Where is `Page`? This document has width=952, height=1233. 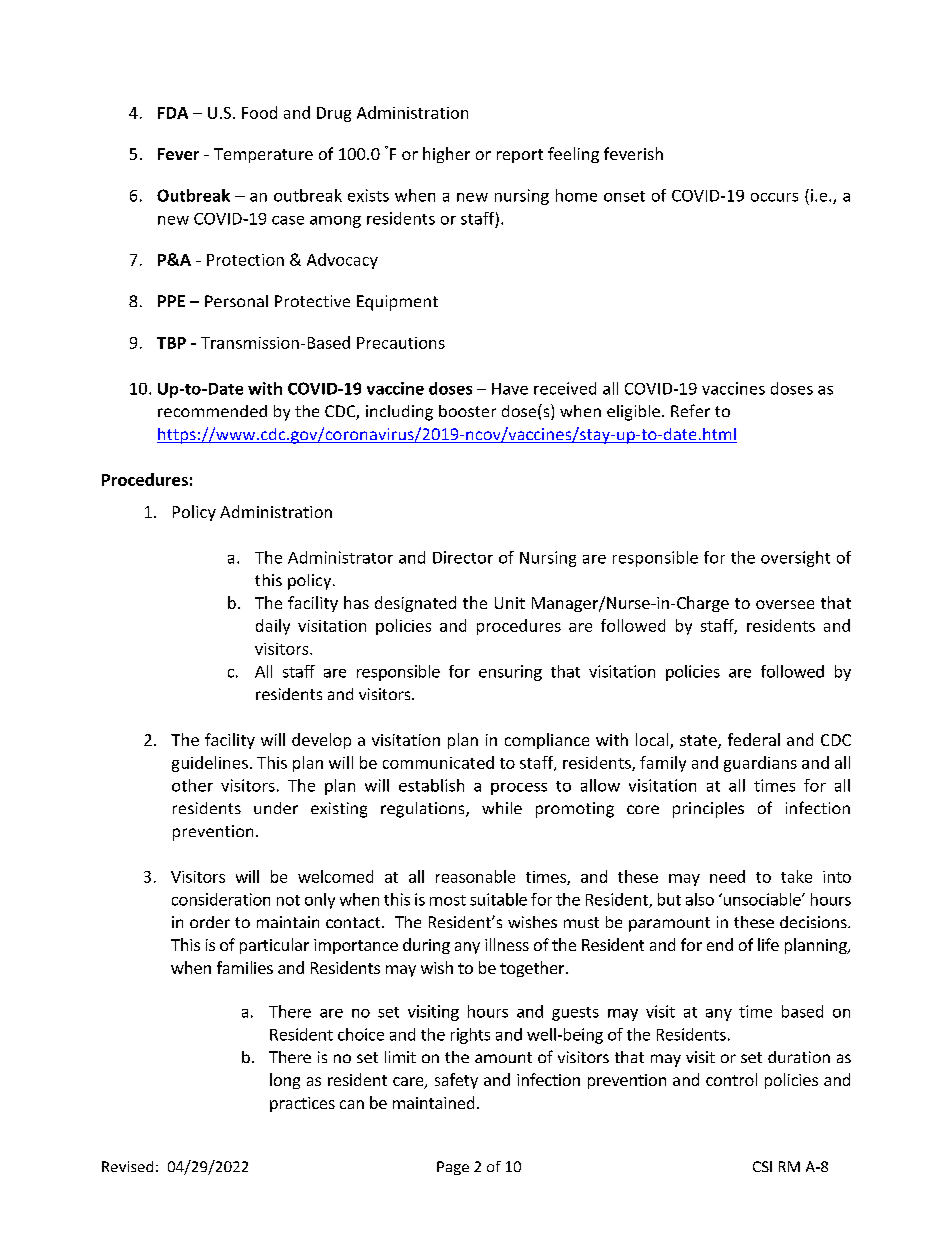 Page is located at coordinates (453, 1168).
